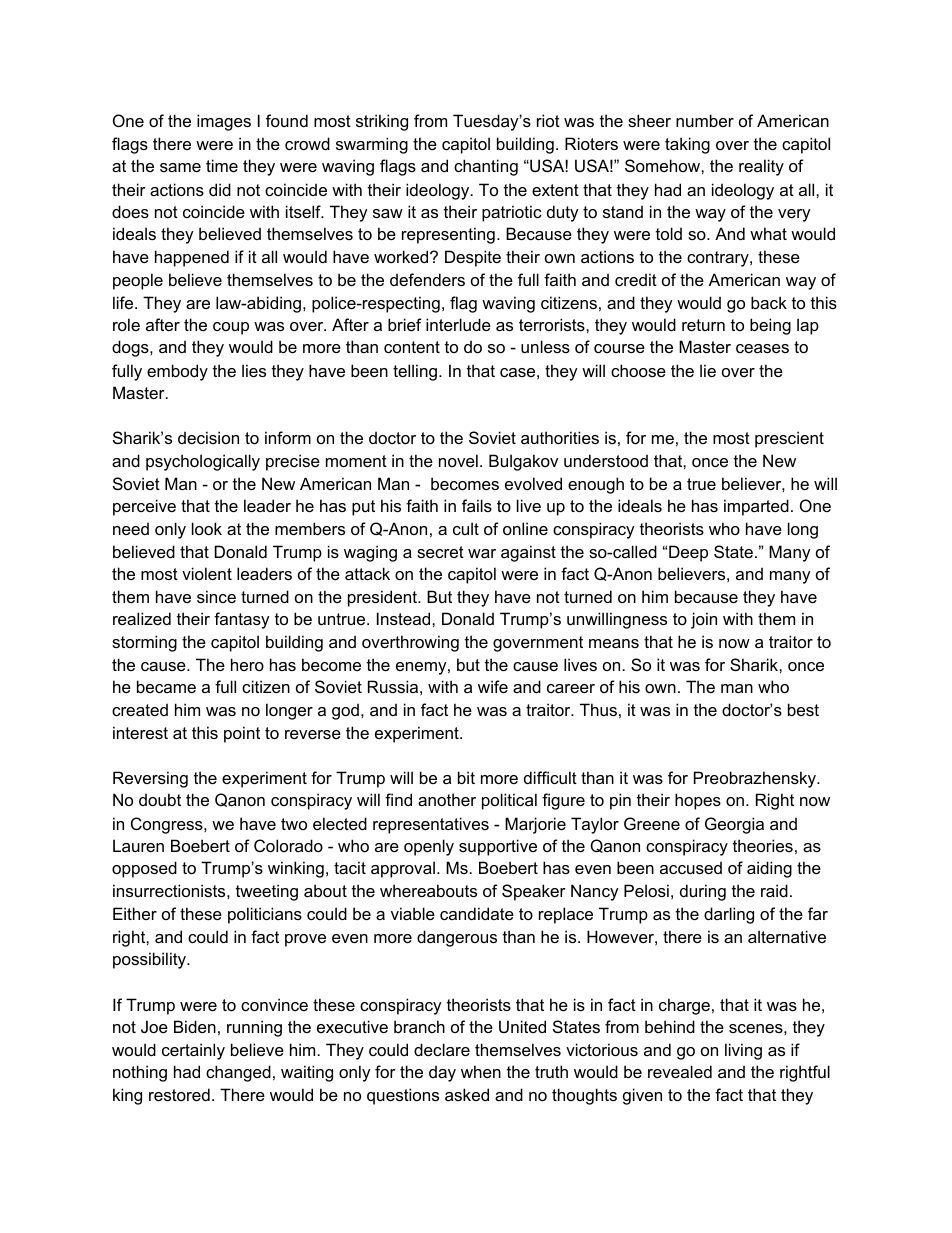  I want to click on time, so click(222, 165).
